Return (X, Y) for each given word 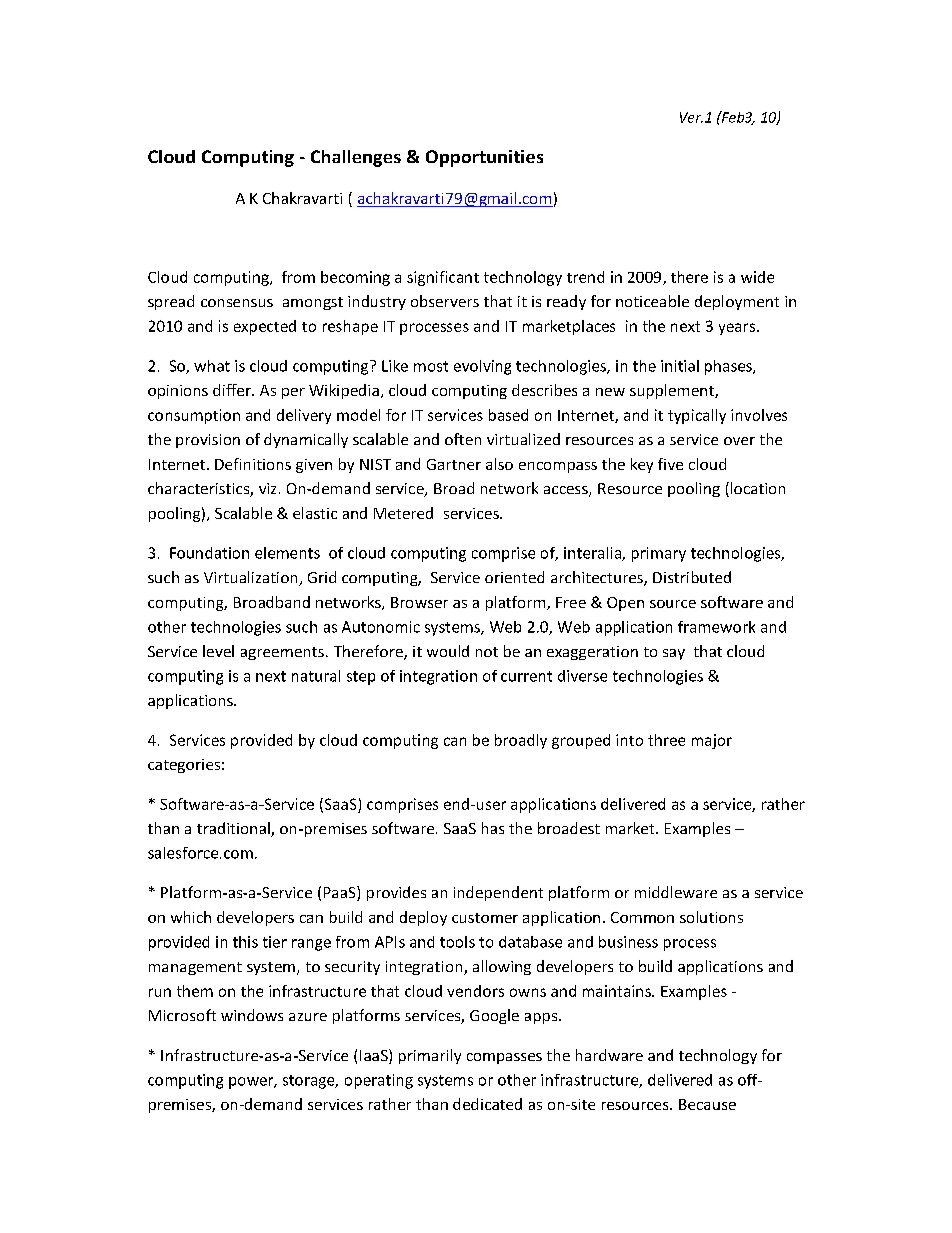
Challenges (356, 158)
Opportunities (484, 158)
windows (252, 1015)
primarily (430, 1056)
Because (707, 1104)
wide (757, 277)
